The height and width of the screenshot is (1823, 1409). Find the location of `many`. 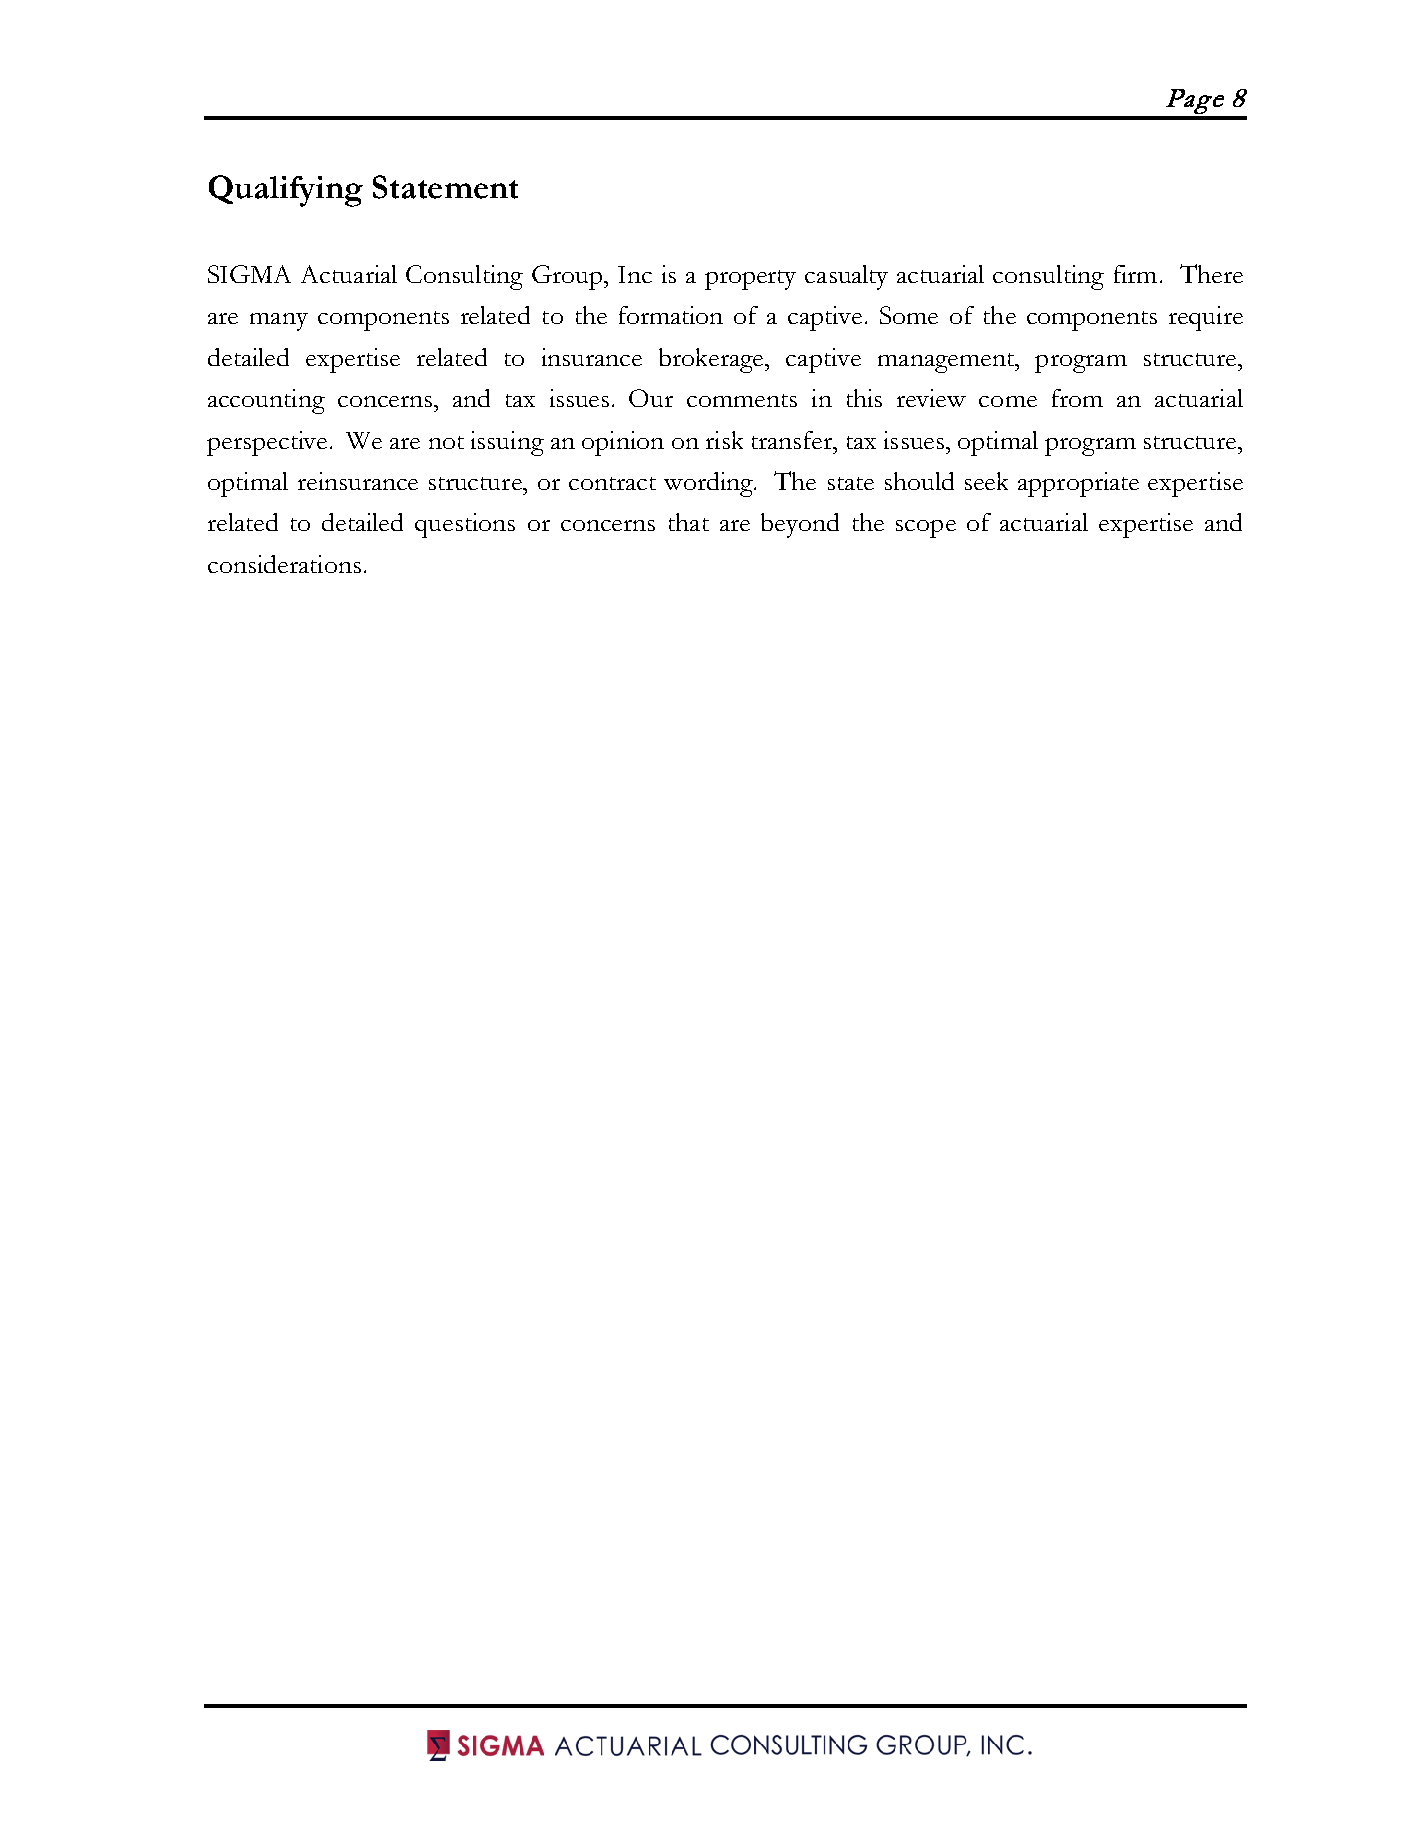

many is located at coordinates (279, 322).
